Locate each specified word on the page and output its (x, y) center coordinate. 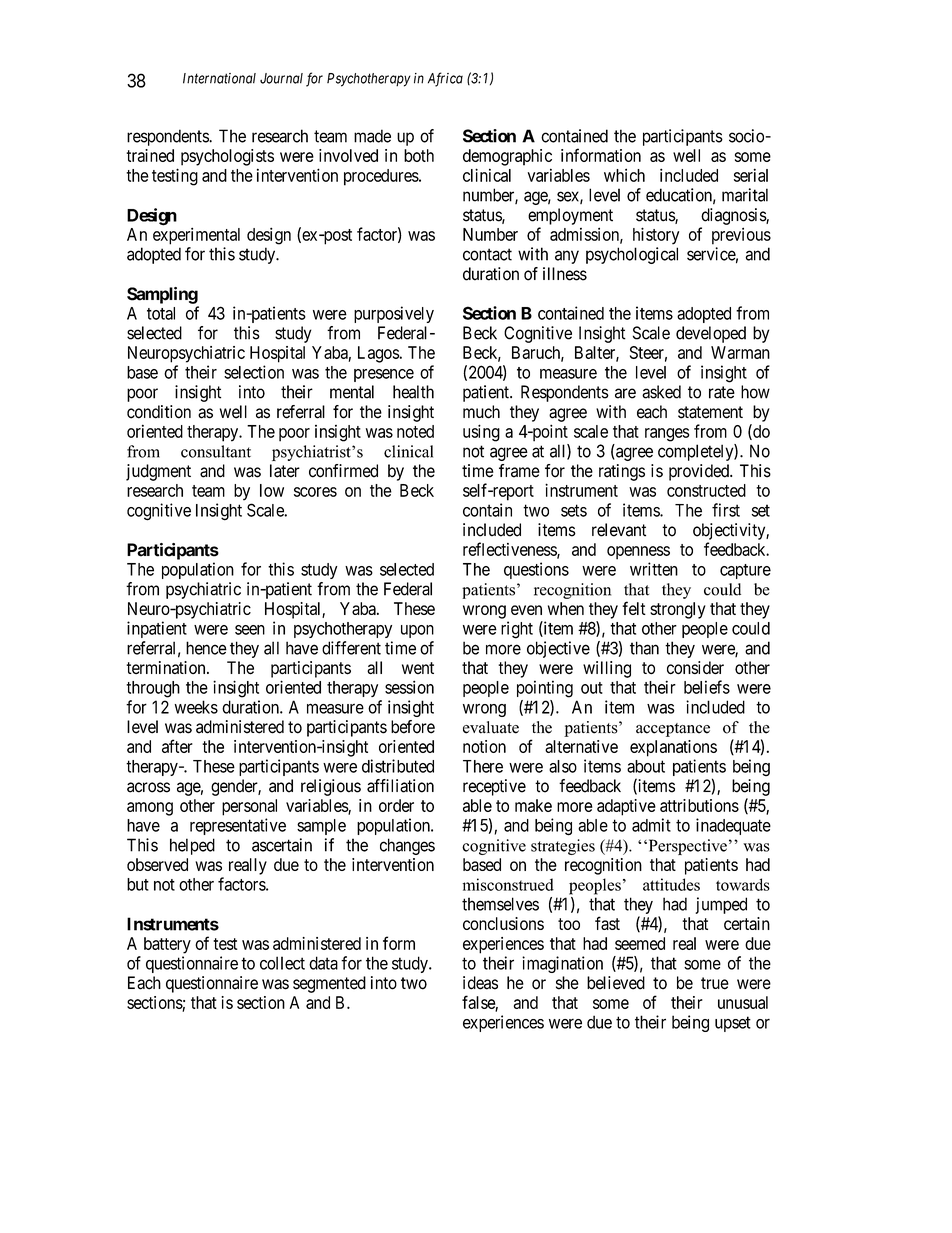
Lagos (378, 354)
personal (249, 807)
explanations (673, 748)
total (161, 313)
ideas (480, 983)
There (483, 766)
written (654, 569)
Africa (445, 79)
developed (711, 334)
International (219, 78)
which (624, 175)
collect (282, 963)
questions (536, 570)
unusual (743, 1002)
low (272, 490)
